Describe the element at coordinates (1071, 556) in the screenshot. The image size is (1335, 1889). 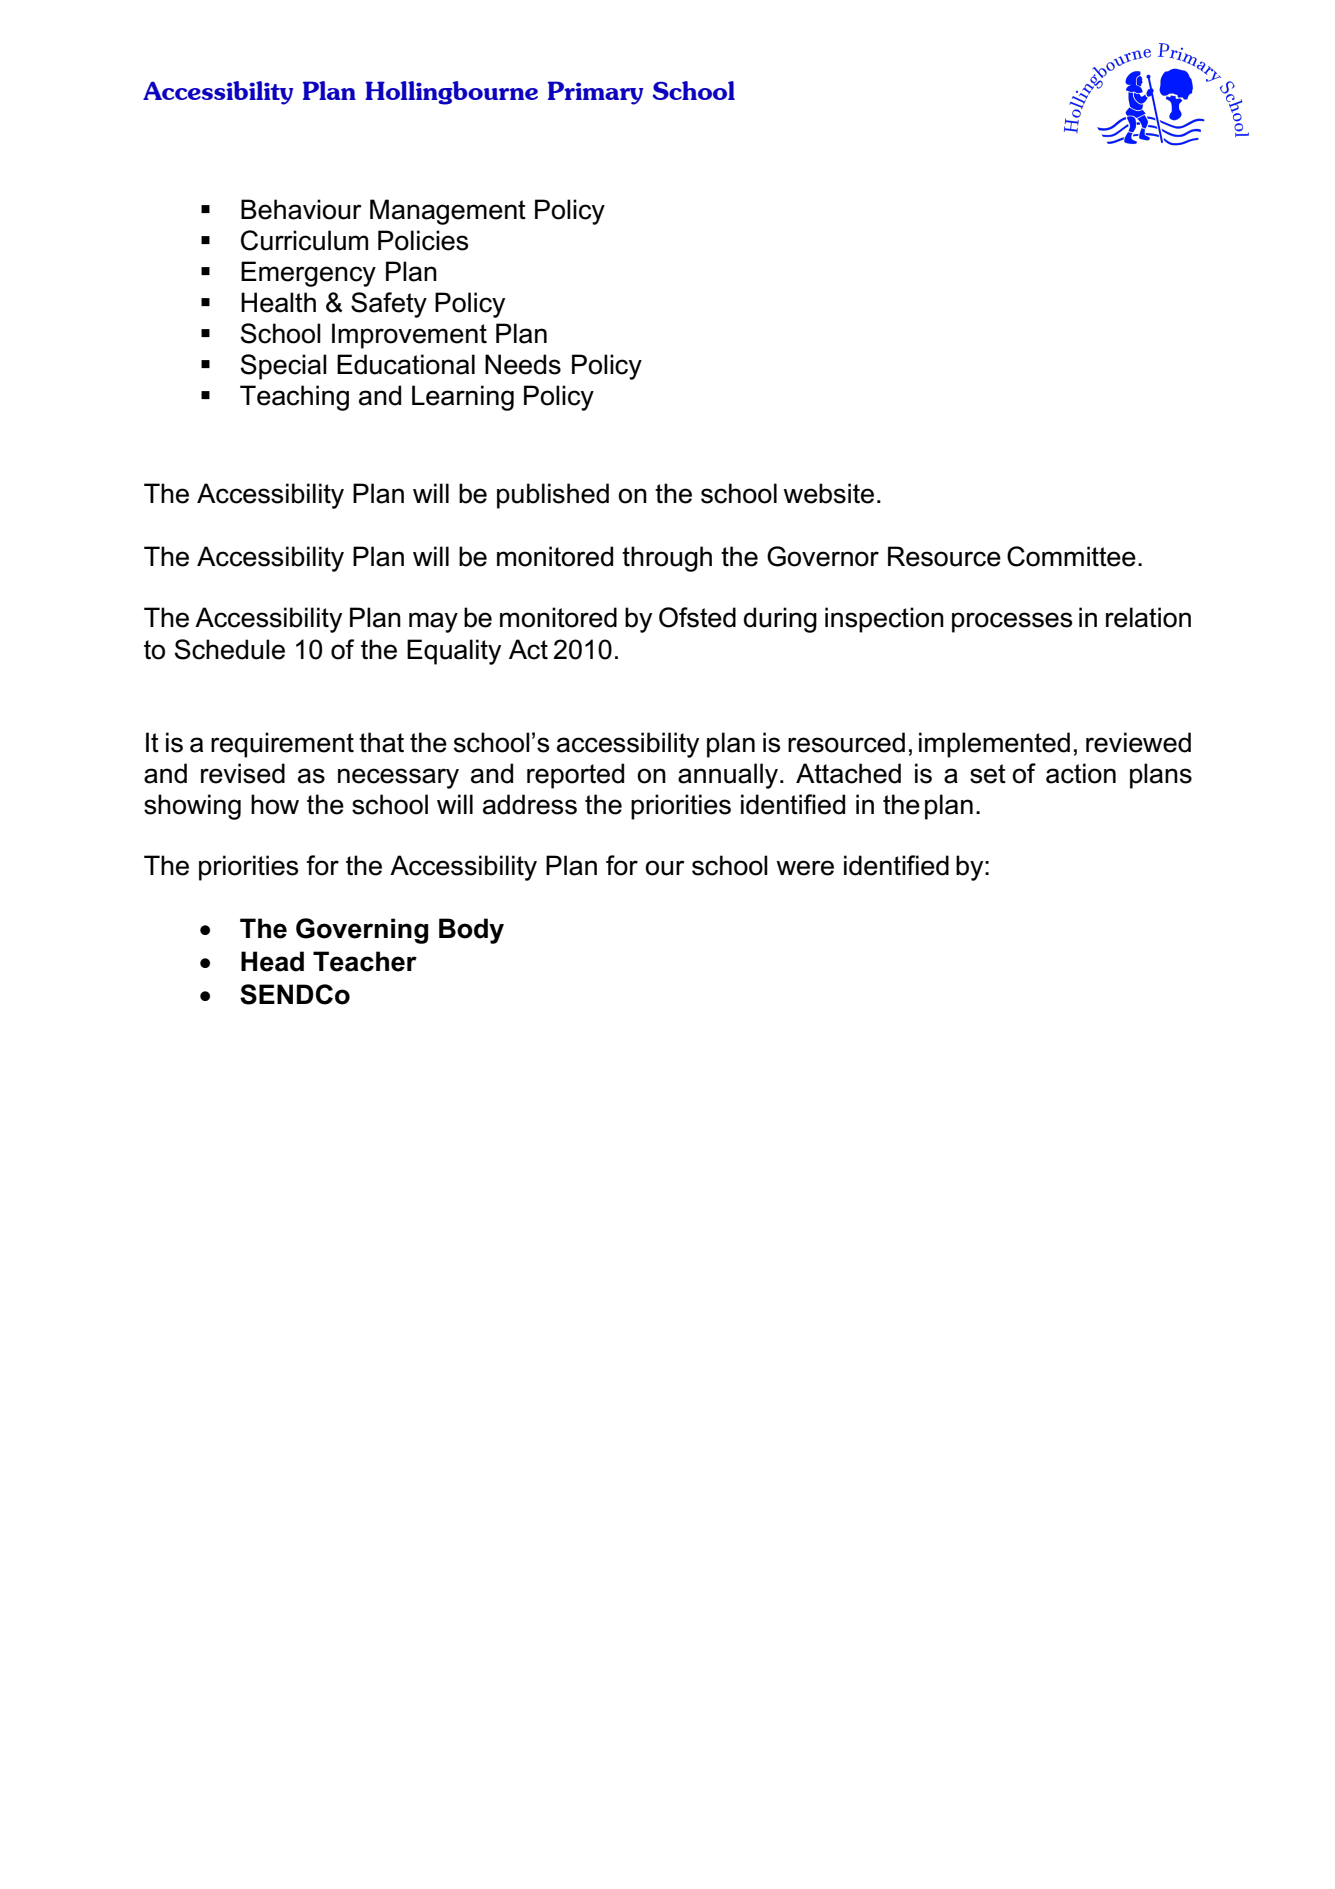
I see `Committee` at that location.
